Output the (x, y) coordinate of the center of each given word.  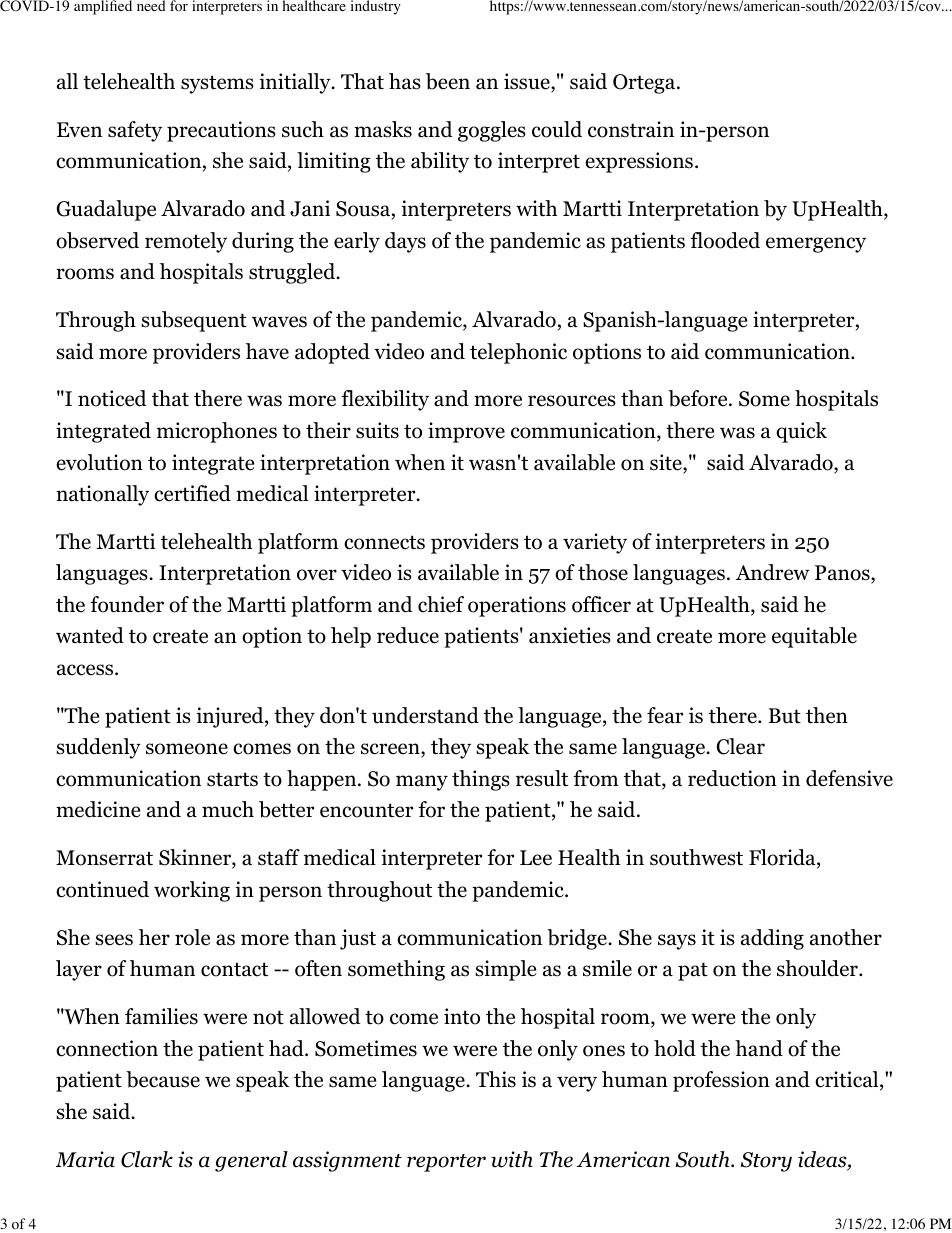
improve (466, 432)
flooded (725, 240)
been (448, 81)
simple (506, 970)
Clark (147, 1159)
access (86, 670)
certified (192, 493)
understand (425, 715)
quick (801, 432)
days (405, 242)
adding (772, 939)
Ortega (645, 84)
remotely (186, 242)
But (784, 716)
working (192, 891)
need (151, 5)
